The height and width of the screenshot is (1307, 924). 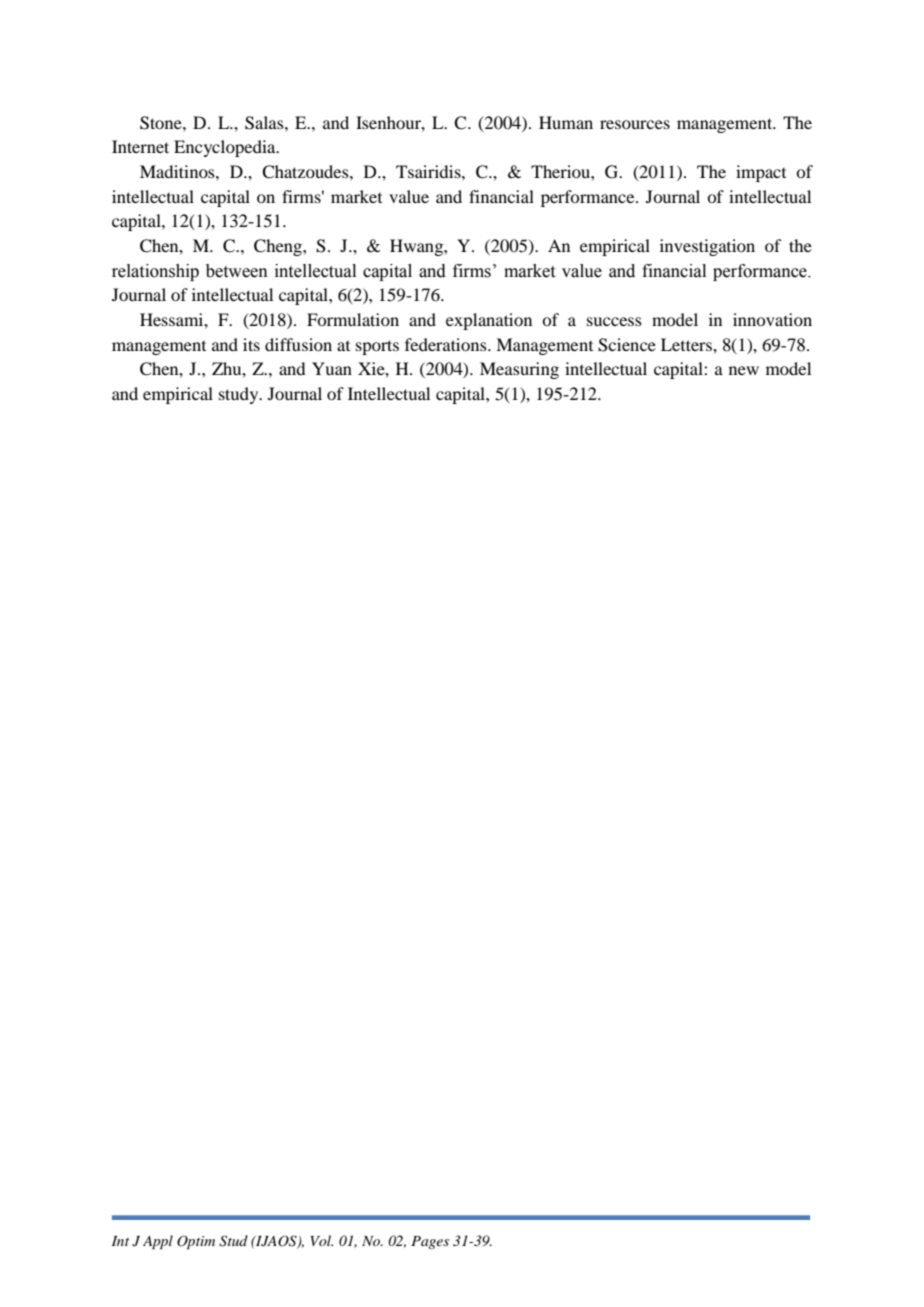 I want to click on impact, so click(x=761, y=173).
